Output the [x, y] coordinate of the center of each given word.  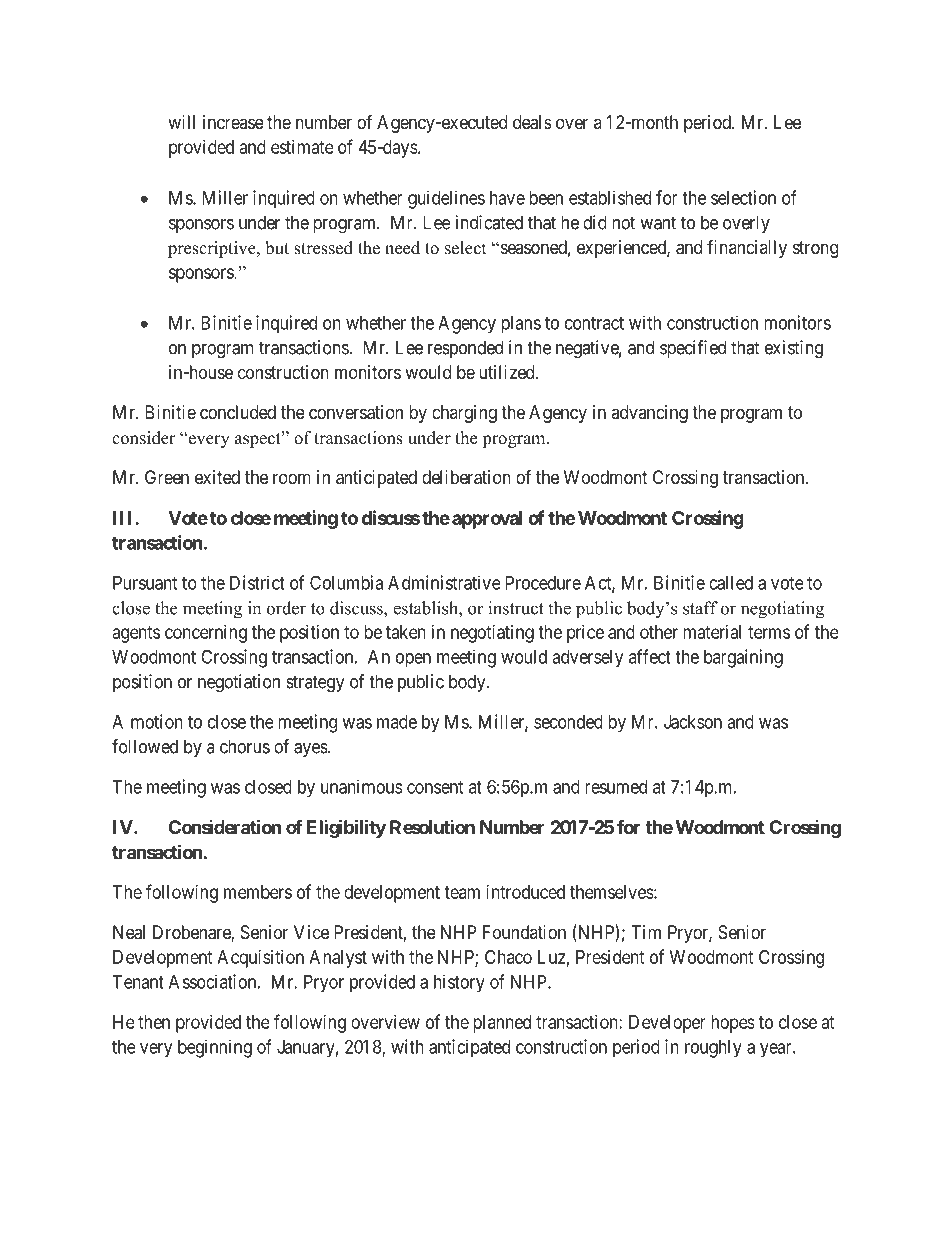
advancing [649, 414]
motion [157, 721]
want [658, 223]
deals [532, 122]
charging [464, 414]
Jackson [693, 722]
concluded [238, 412]
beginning [215, 1048]
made [397, 722]
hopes [733, 1024]
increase [233, 122]
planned [502, 1024]
